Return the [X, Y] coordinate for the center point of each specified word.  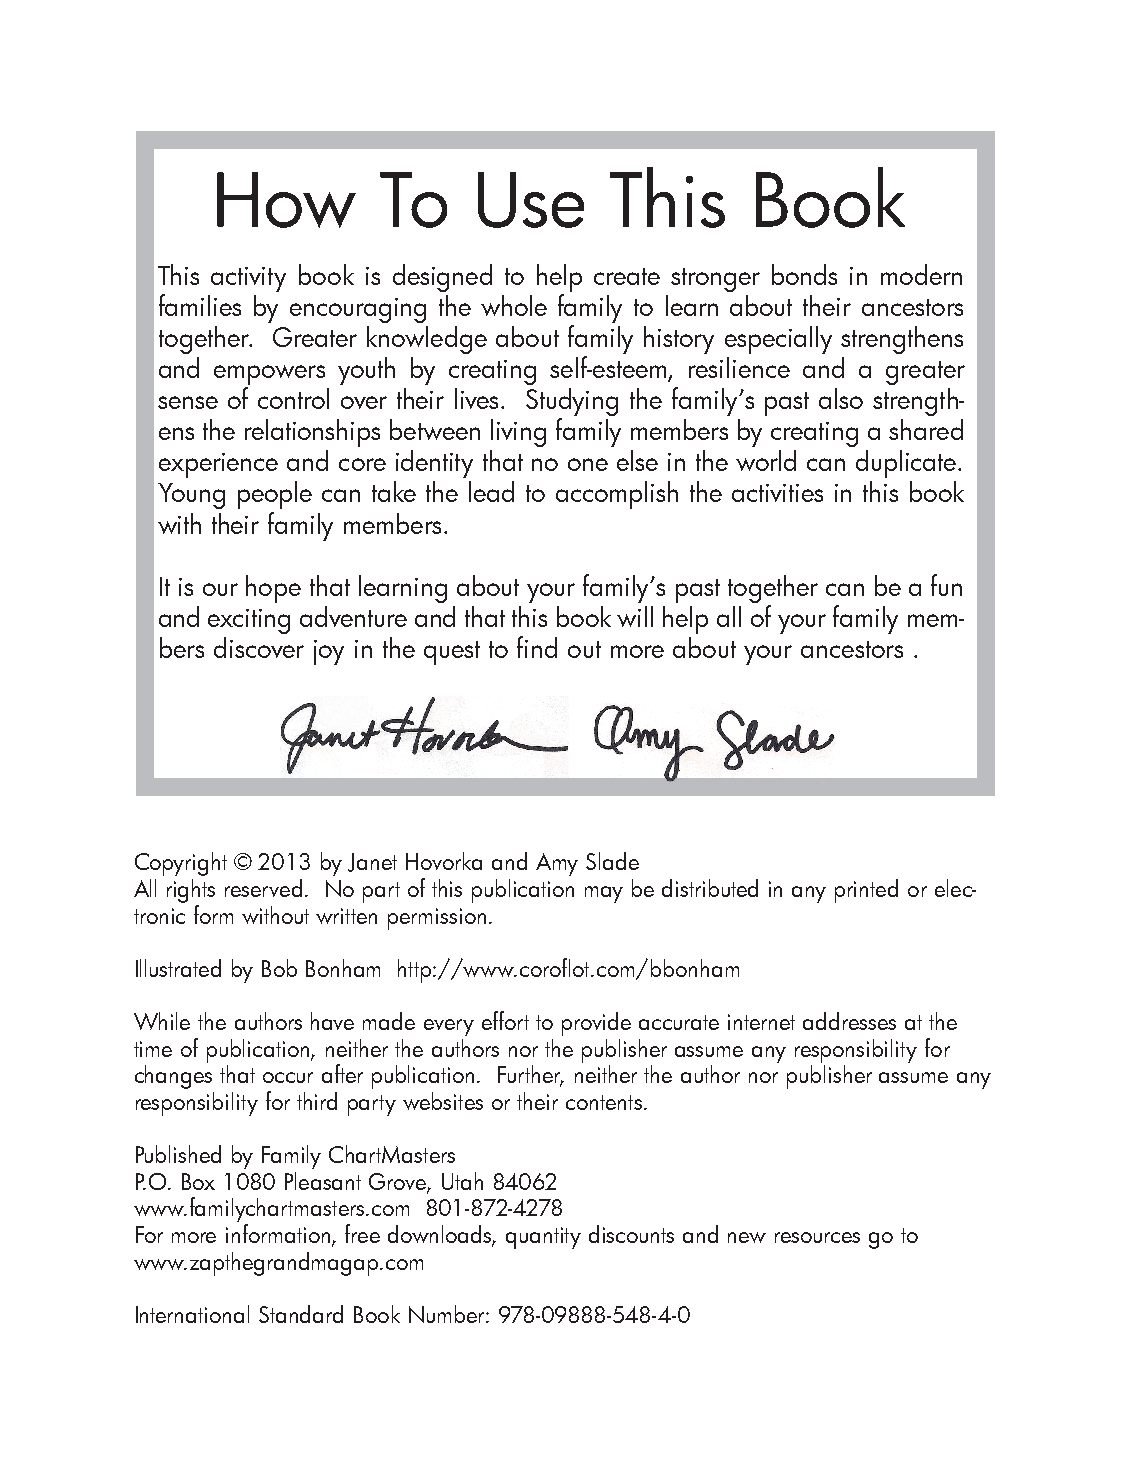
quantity [543, 1238]
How [286, 200]
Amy [557, 864]
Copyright [181, 864]
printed [866, 891]
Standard [301, 1314]
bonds [804, 274]
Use [531, 200]
